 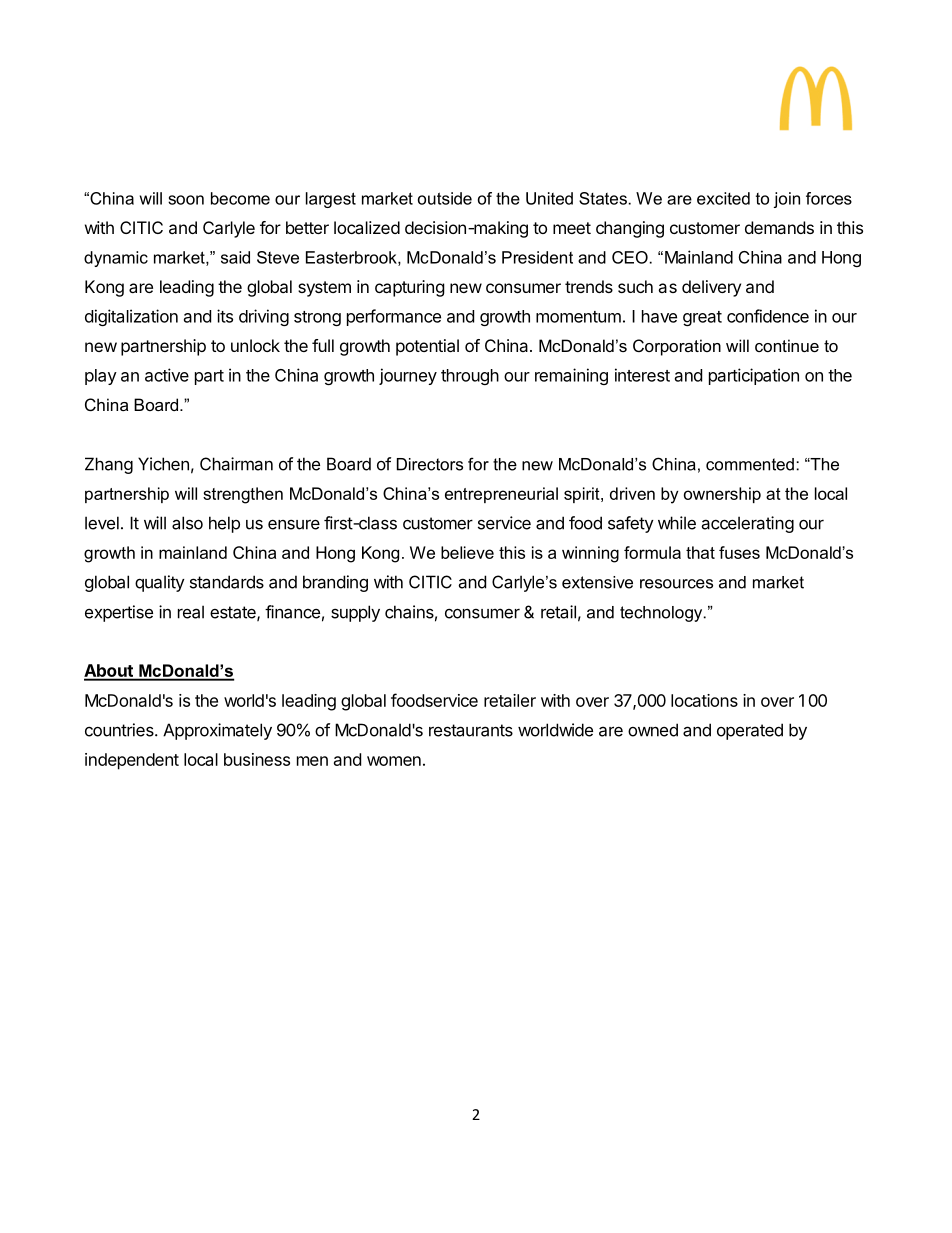 I want to click on Yichen, so click(x=163, y=464).
